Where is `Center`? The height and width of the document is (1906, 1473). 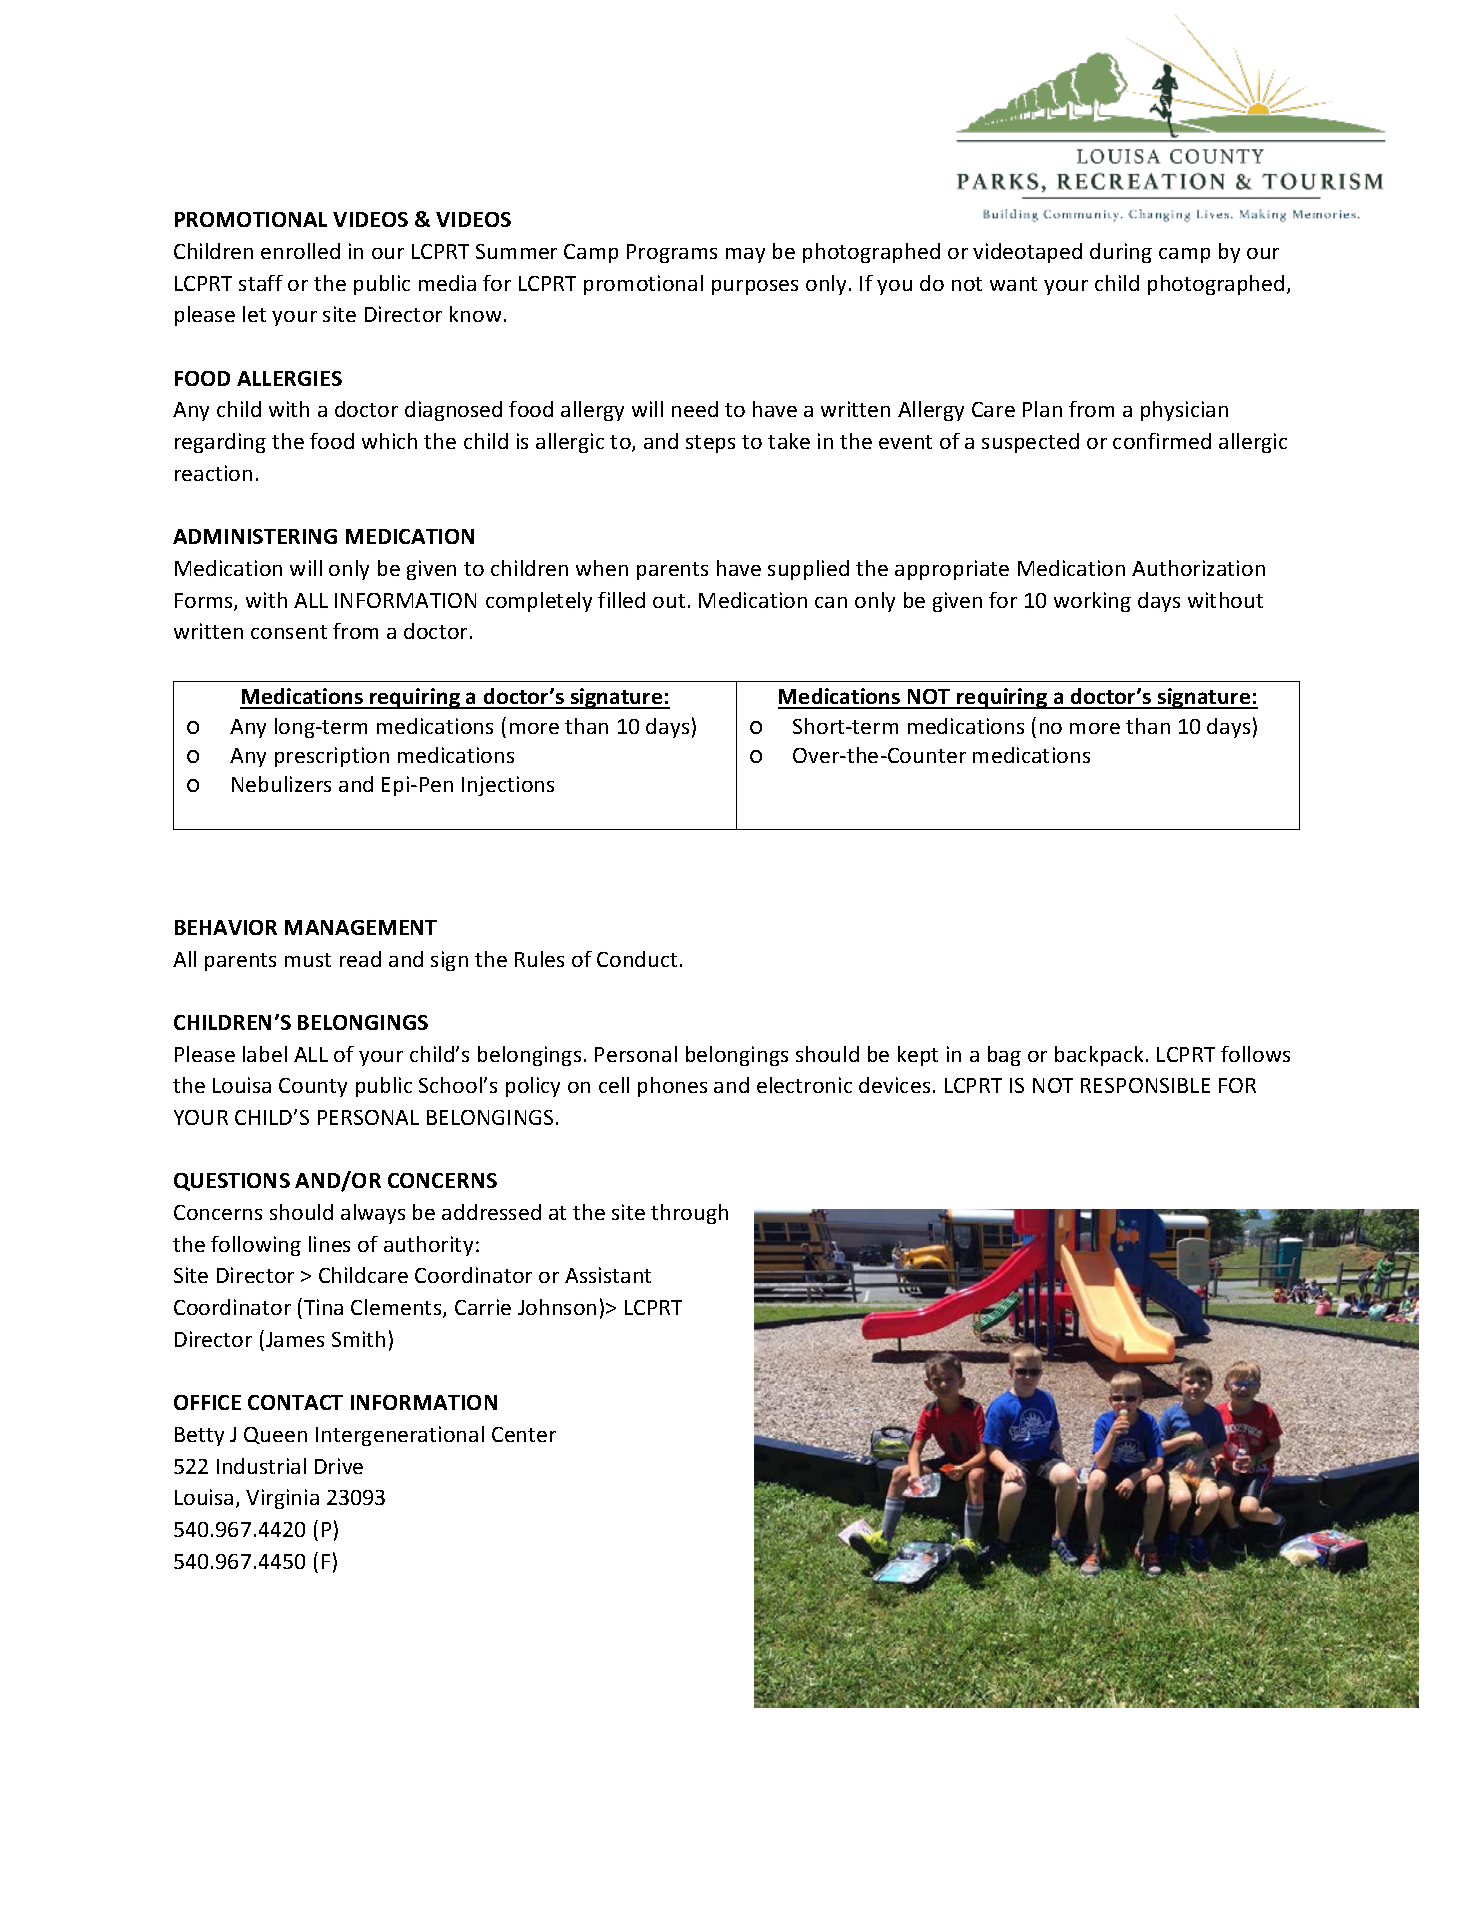
Center is located at coordinates (524, 1434).
